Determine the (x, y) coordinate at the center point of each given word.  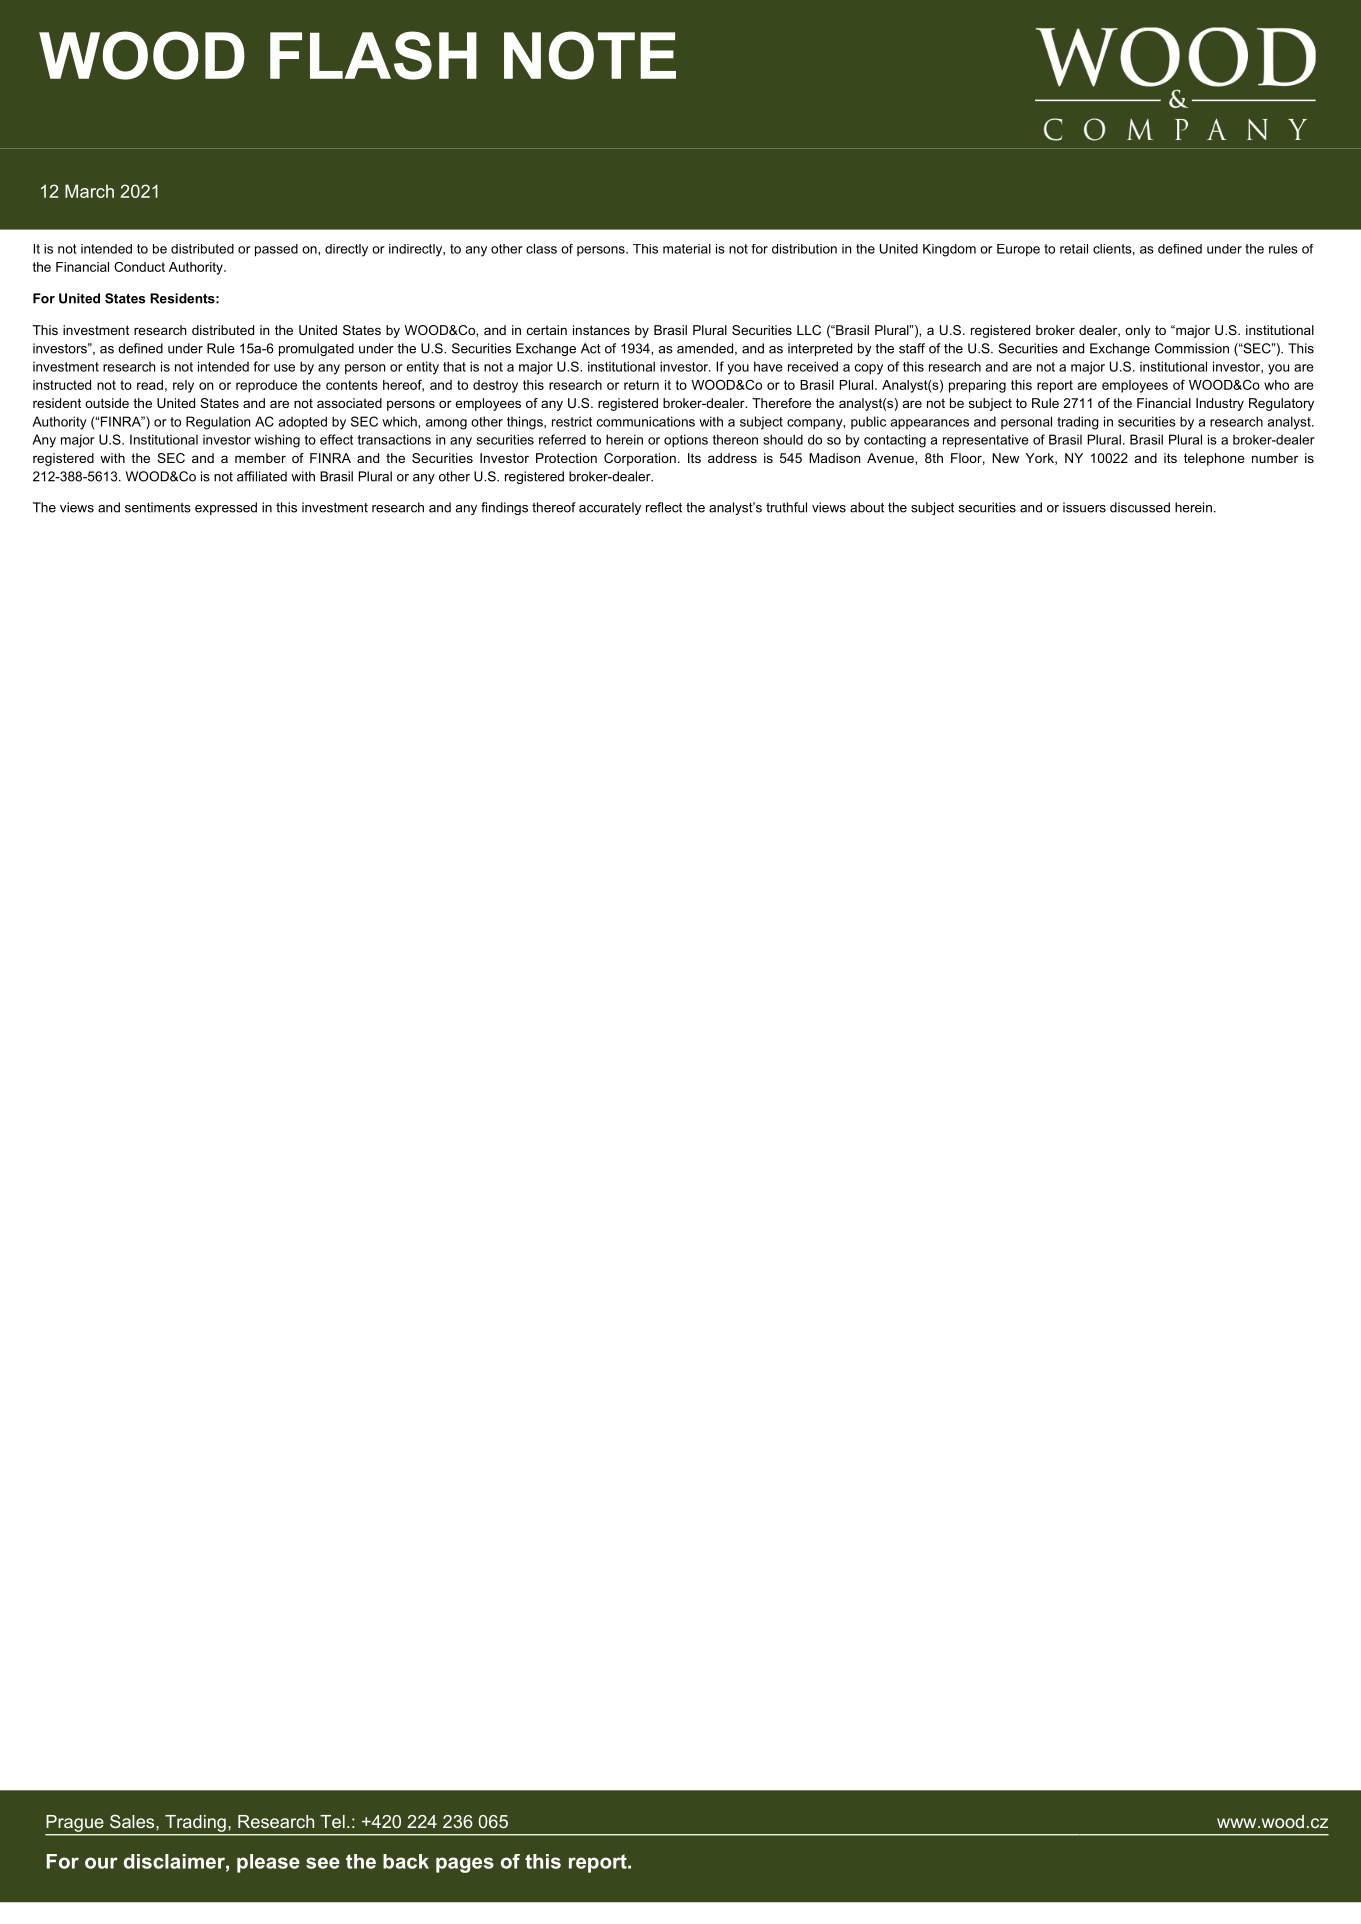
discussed (1140, 507)
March (89, 191)
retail (1074, 249)
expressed (226, 508)
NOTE (590, 55)
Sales (133, 1821)
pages (465, 1865)
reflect (664, 507)
